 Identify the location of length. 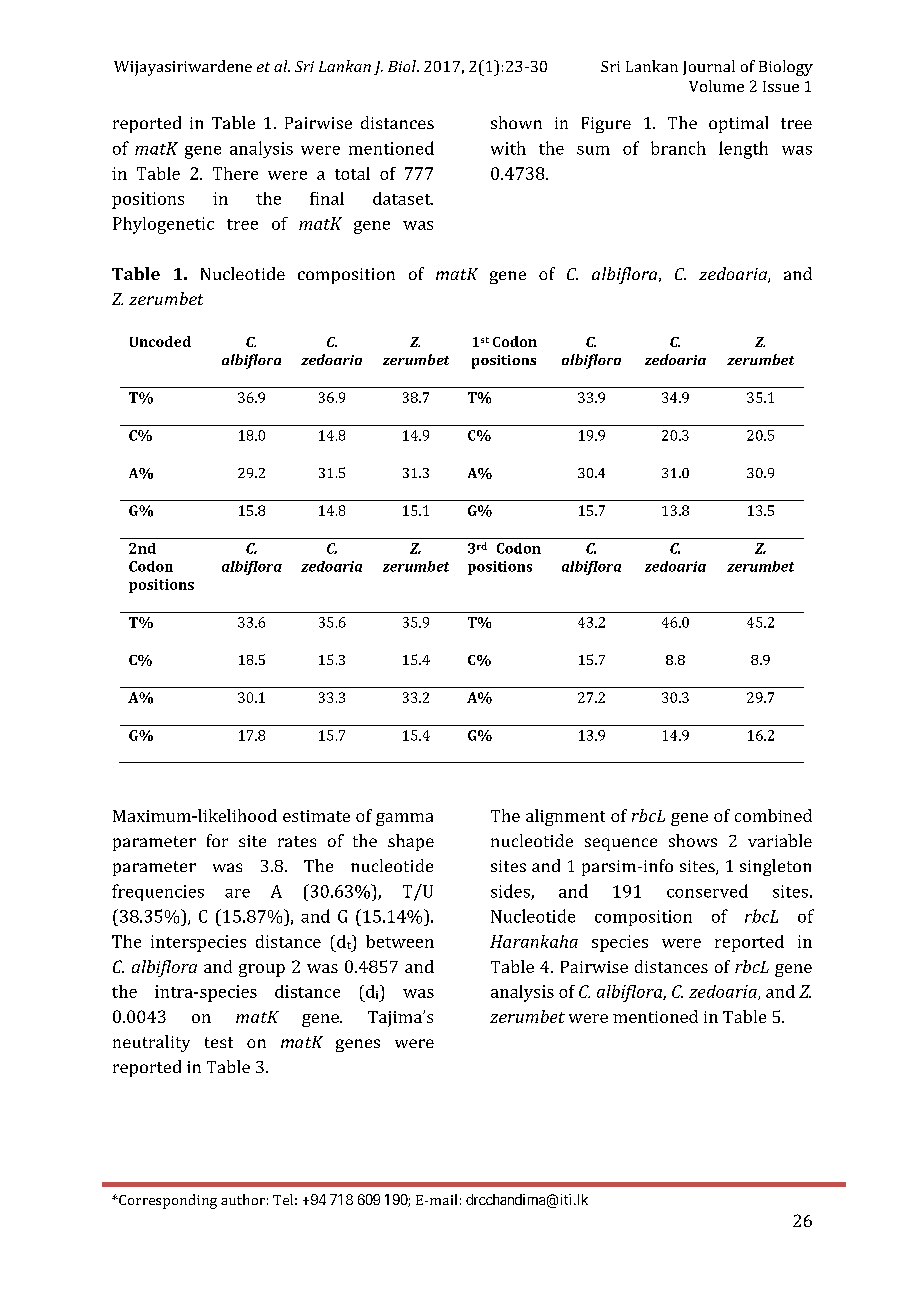
(743, 150).
